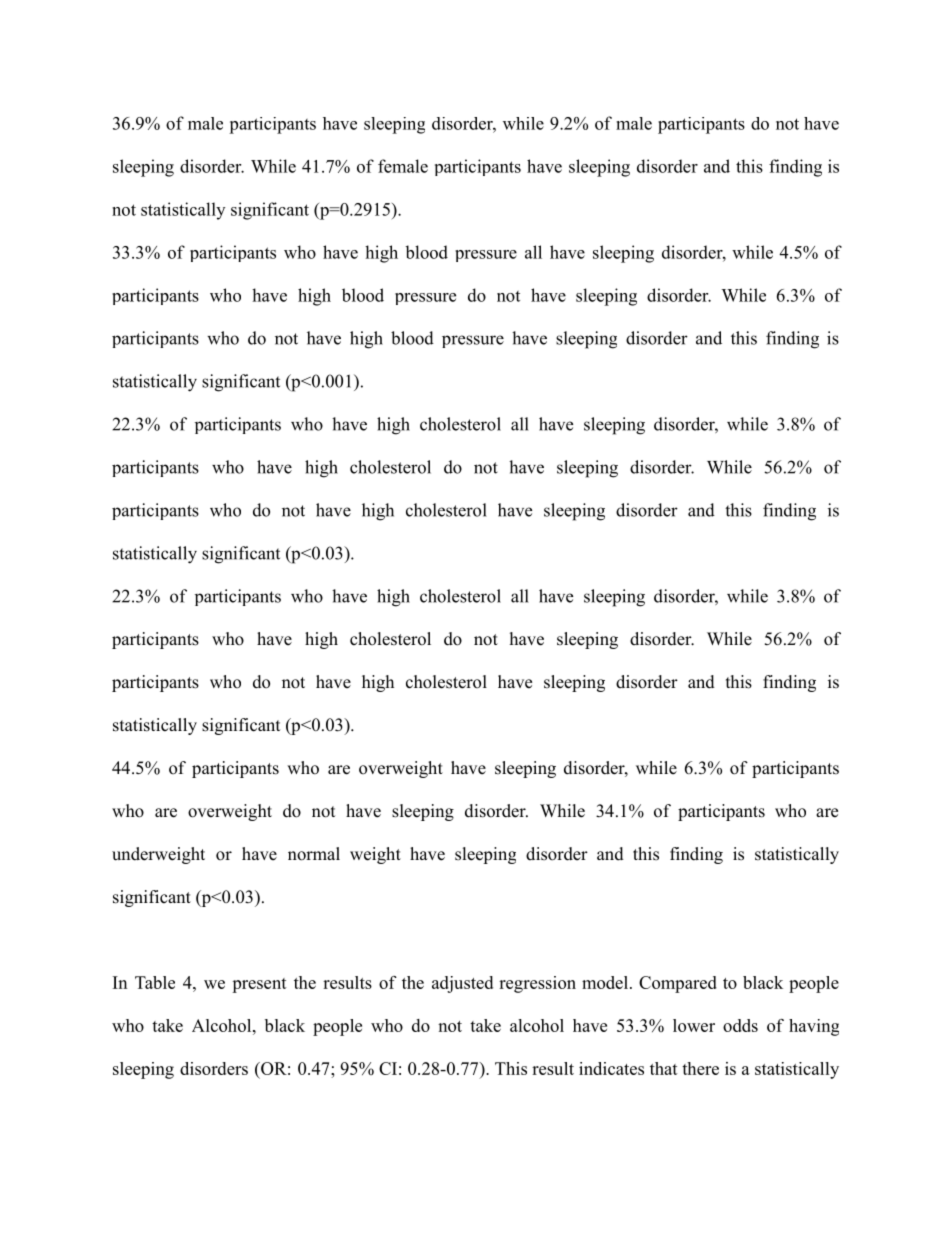  I want to click on present, so click(259, 985).
